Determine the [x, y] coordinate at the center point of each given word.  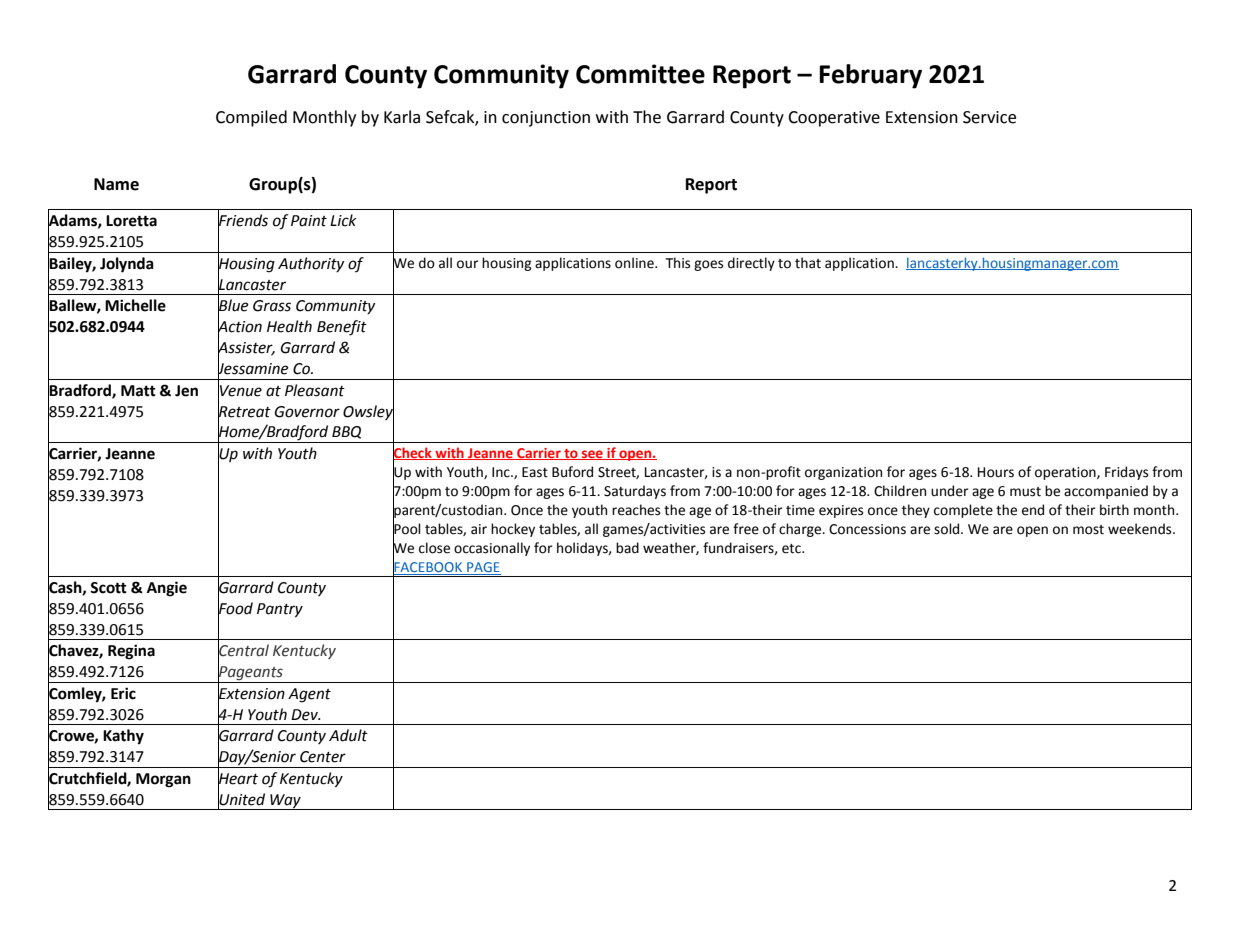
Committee [640, 74]
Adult [348, 735]
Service [989, 117]
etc [792, 549]
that [808, 263]
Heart [238, 779]
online [635, 263]
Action [240, 327]
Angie [167, 589]
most [1088, 530]
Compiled [251, 118]
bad [627, 548]
